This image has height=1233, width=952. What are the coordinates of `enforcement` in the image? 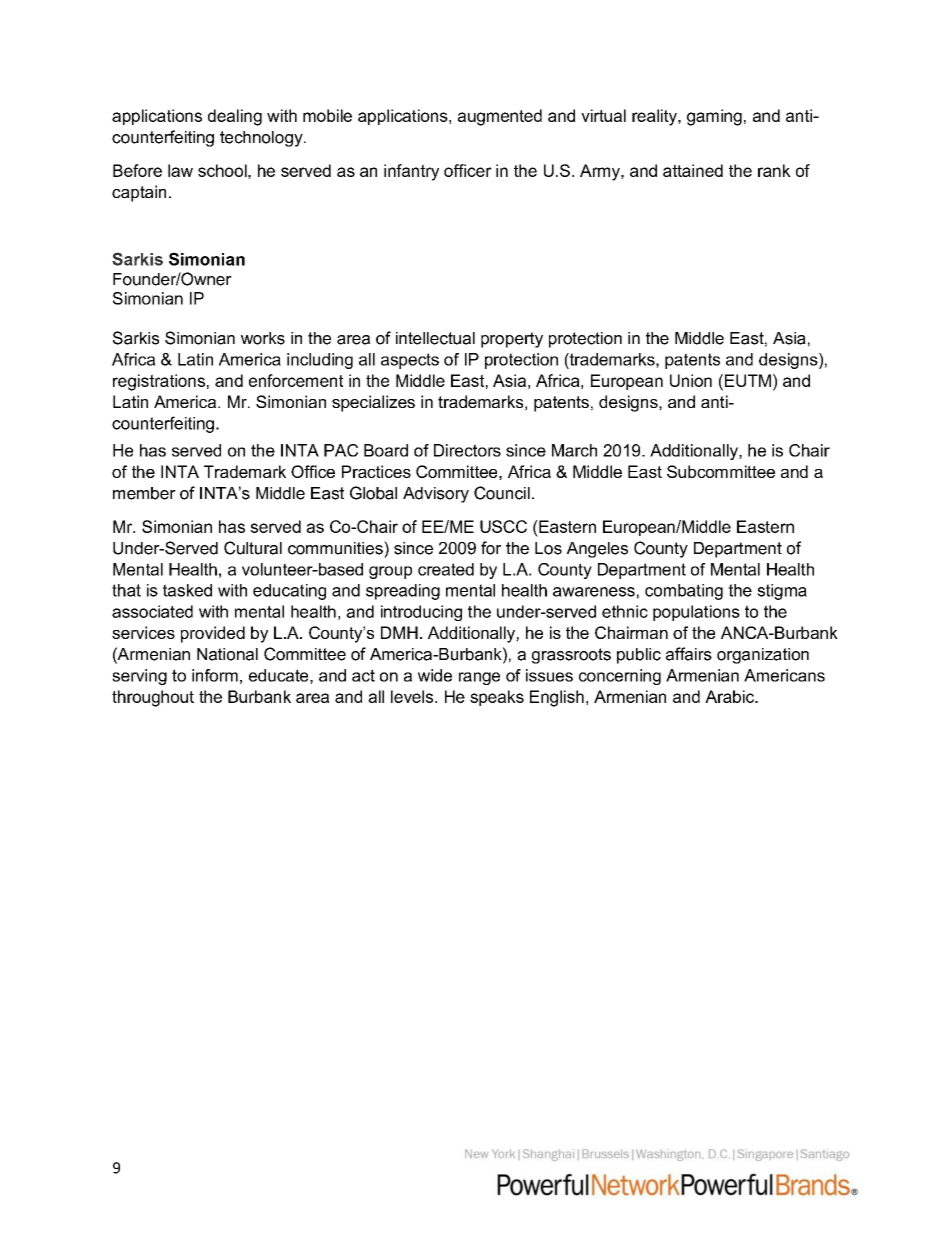 It's located at (296, 380).
